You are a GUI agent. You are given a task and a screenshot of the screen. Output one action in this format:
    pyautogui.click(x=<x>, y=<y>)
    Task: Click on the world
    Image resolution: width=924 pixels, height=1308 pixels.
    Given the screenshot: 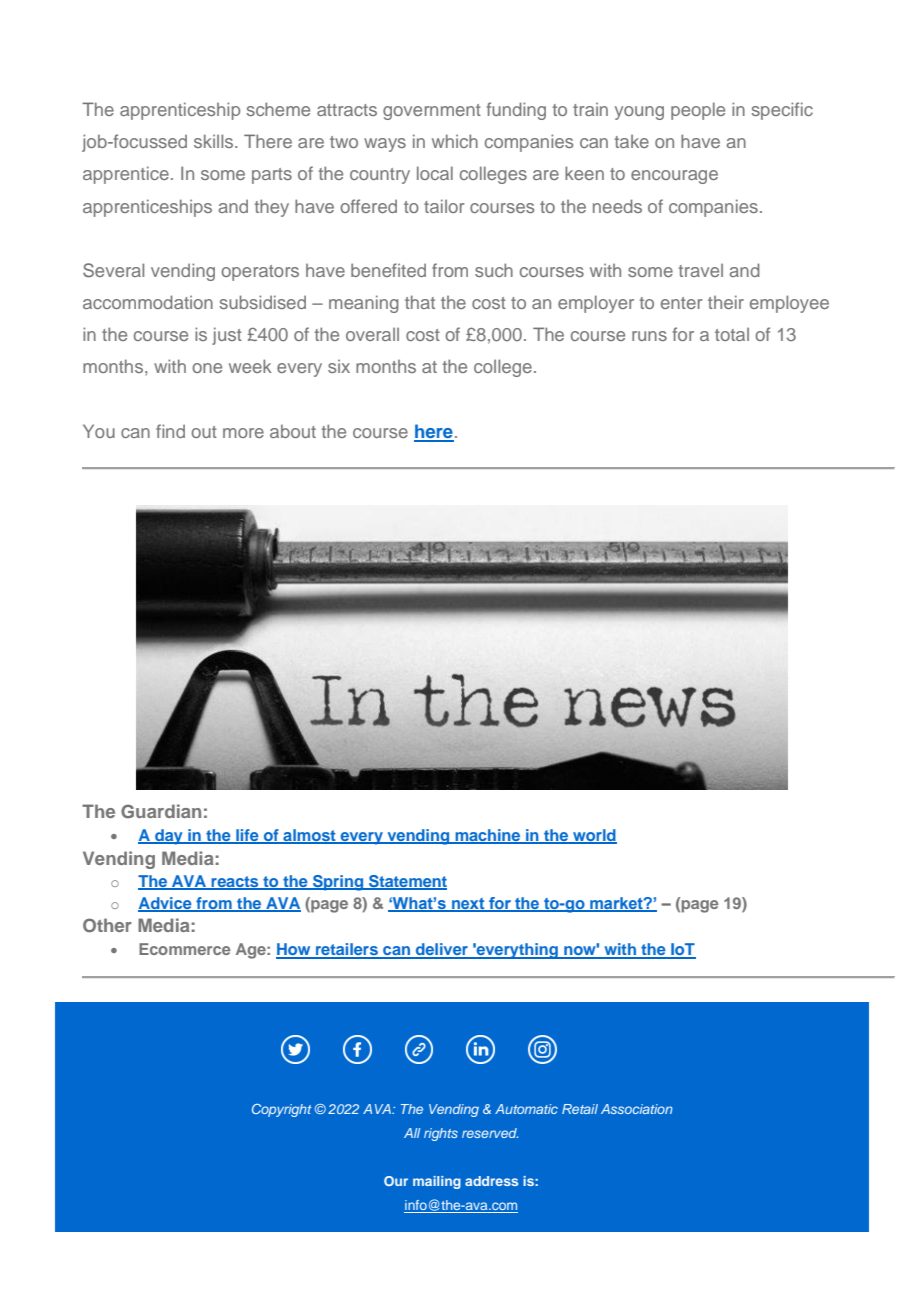 What is the action you would take?
    pyautogui.click(x=594, y=836)
